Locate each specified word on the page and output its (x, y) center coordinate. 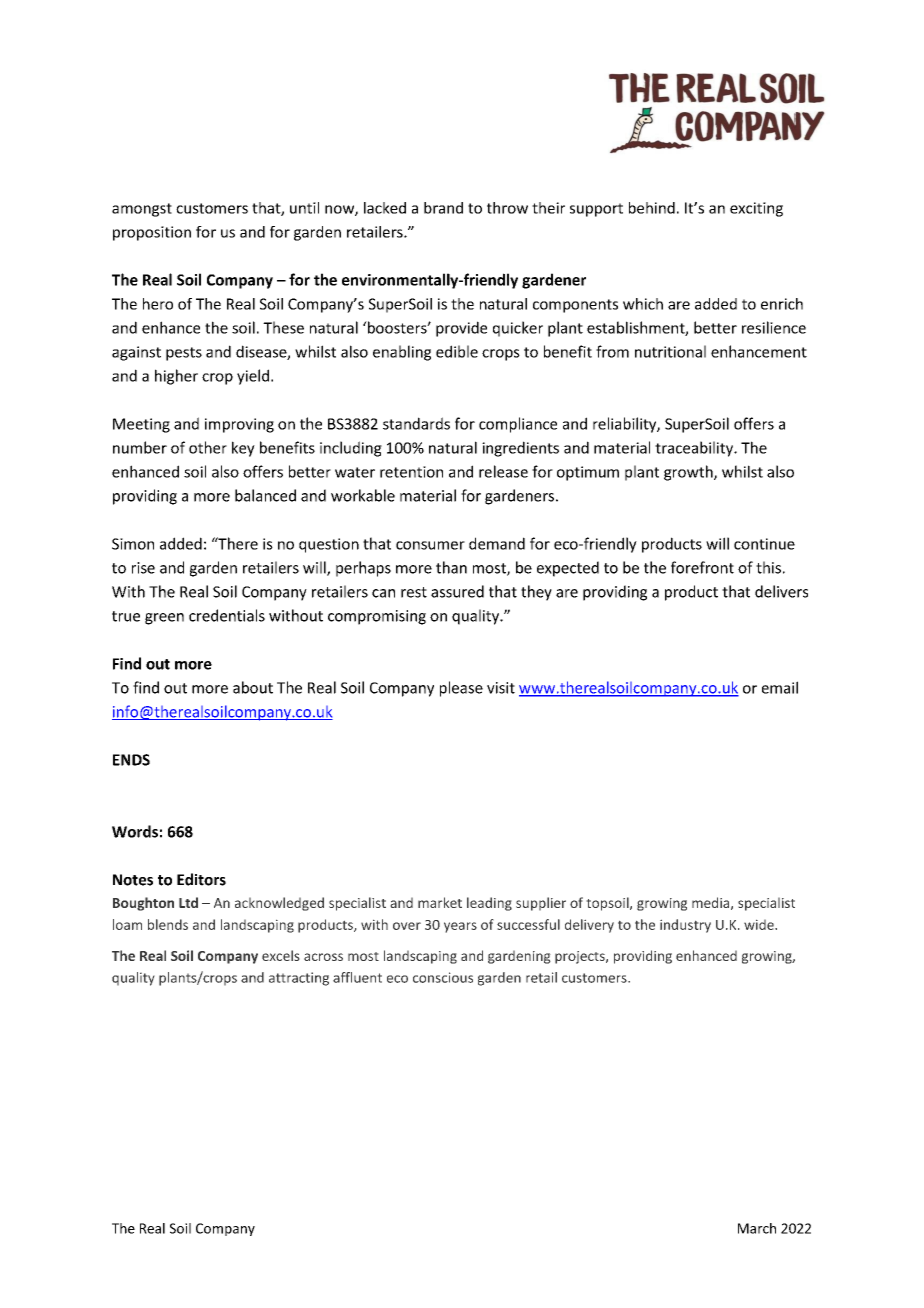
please (461, 689)
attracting (299, 979)
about (253, 687)
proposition (152, 233)
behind (652, 208)
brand (443, 208)
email (780, 687)
